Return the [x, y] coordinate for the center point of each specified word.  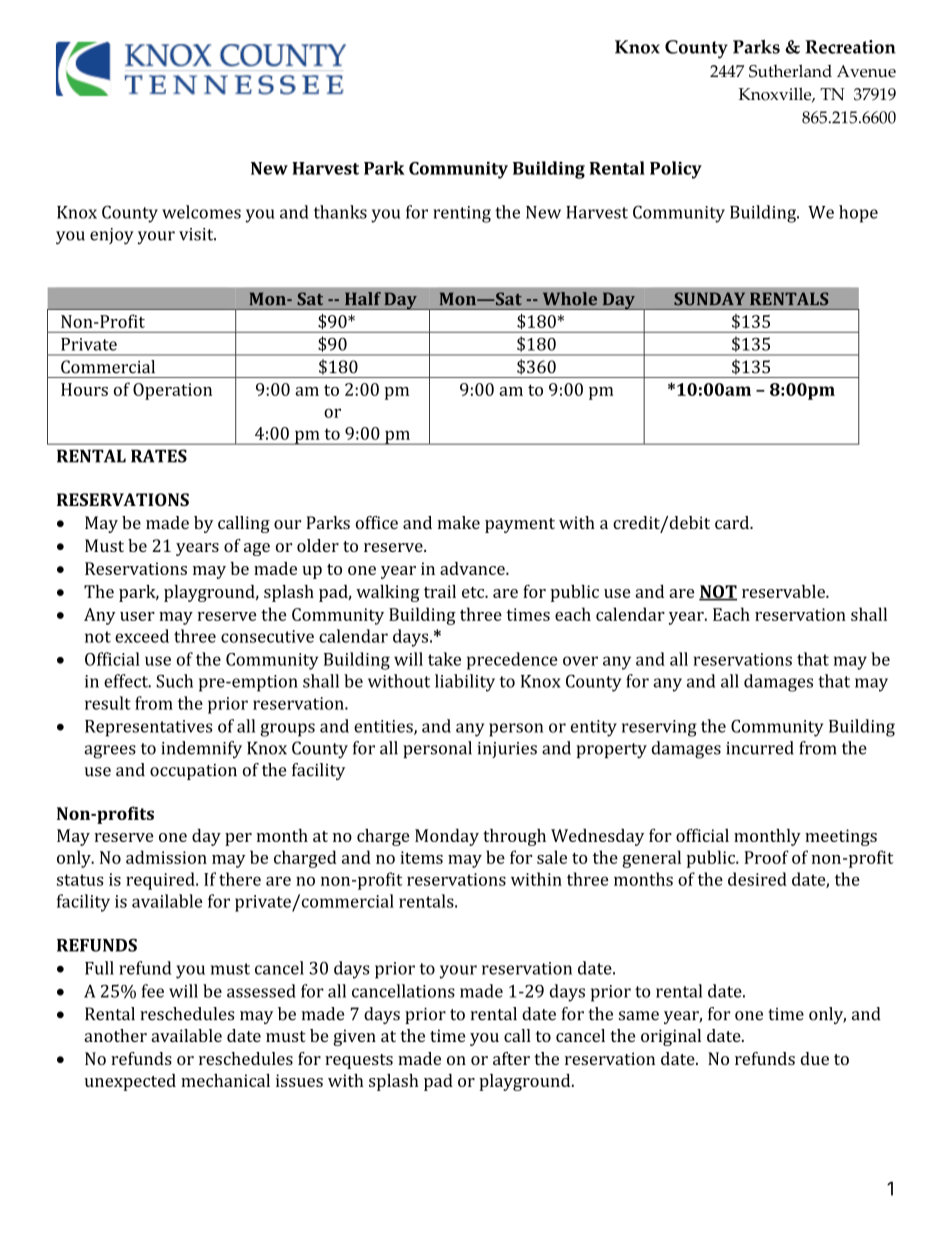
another [115, 1035]
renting [462, 214]
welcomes [201, 212]
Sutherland [790, 71]
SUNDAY [709, 298]
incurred [760, 748]
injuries [507, 750]
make [458, 522]
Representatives [148, 728]
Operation [172, 391]
